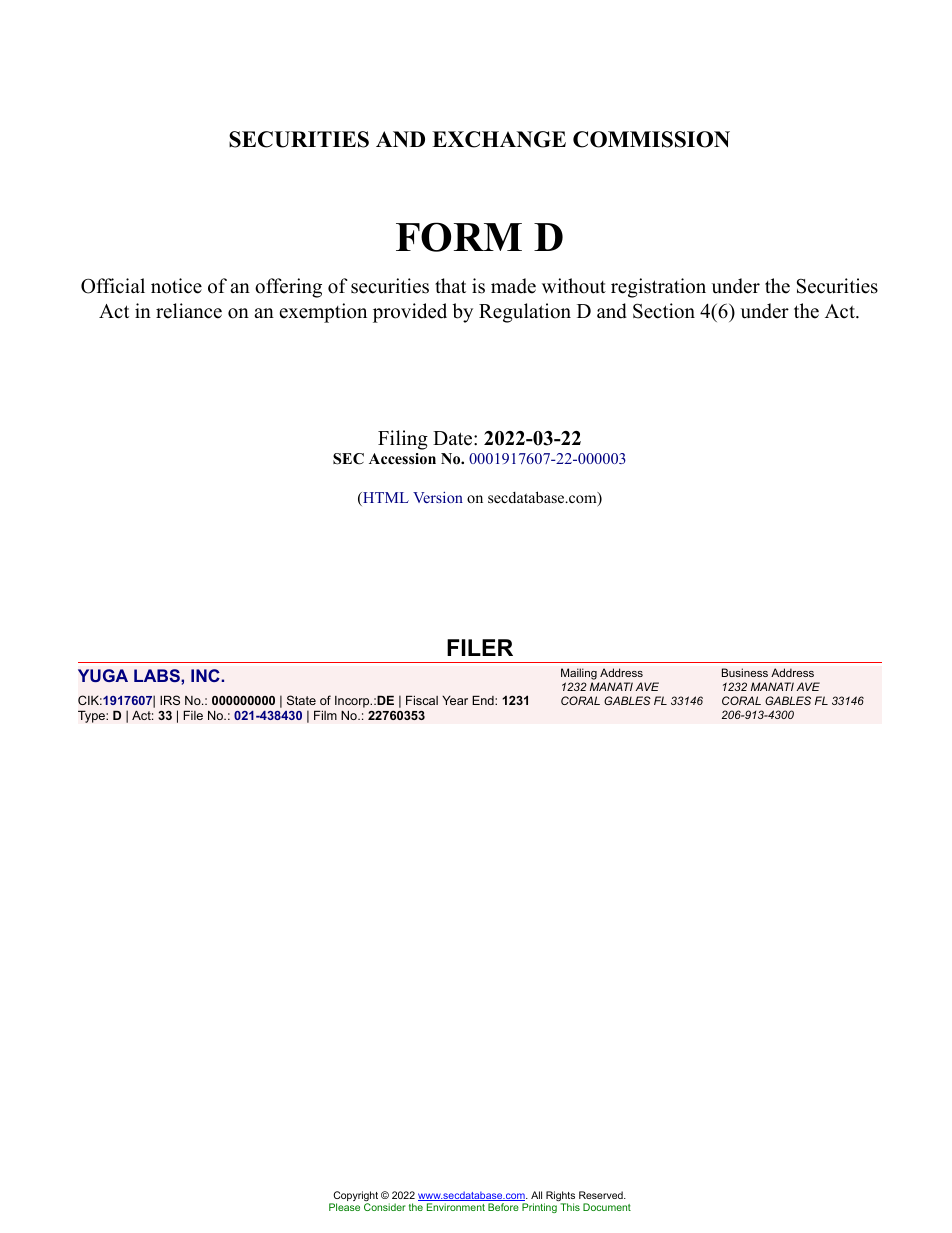  I want to click on IRS, so click(170, 700).
